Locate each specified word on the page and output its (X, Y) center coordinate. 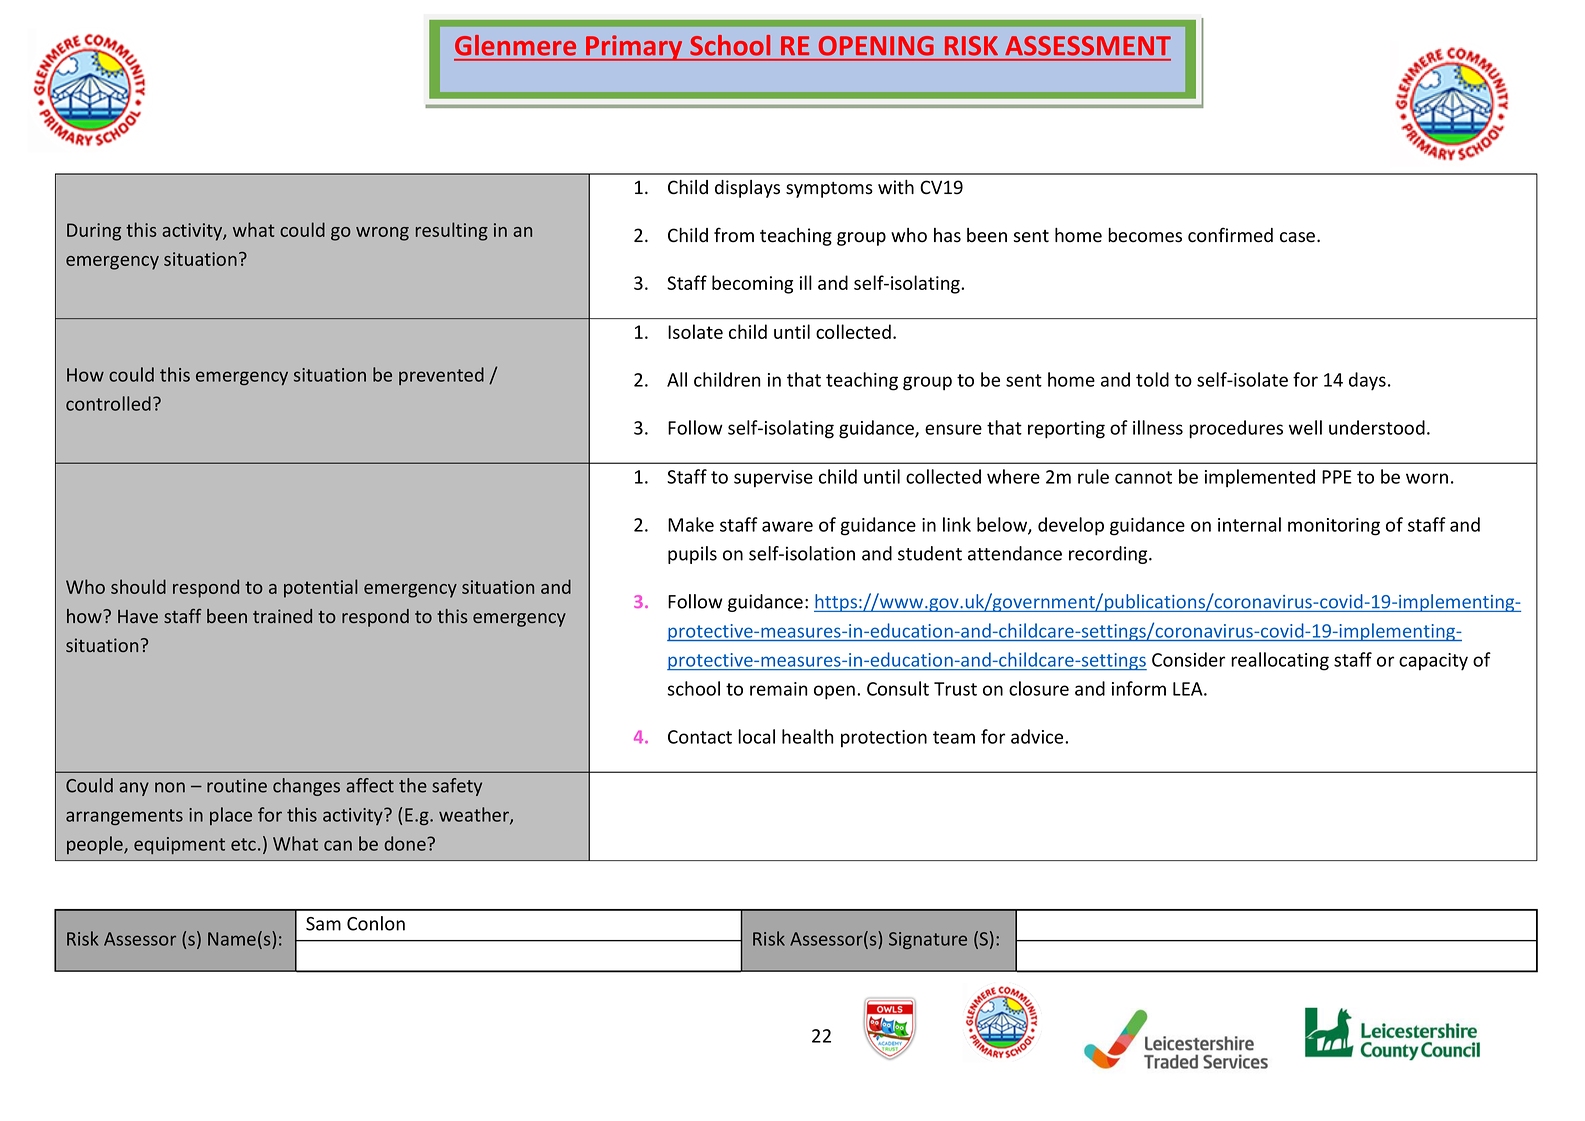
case (1299, 237)
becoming (752, 284)
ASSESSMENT (1088, 46)
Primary (634, 48)
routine (237, 786)
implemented (1260, 478)
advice (1038, 736)
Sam (323, 924)
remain (778, 689)
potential (320, 588)
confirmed (1230, 235)
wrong (382, 234)
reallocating (1280, 661)
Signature (928, 940)
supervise (773, 478)
